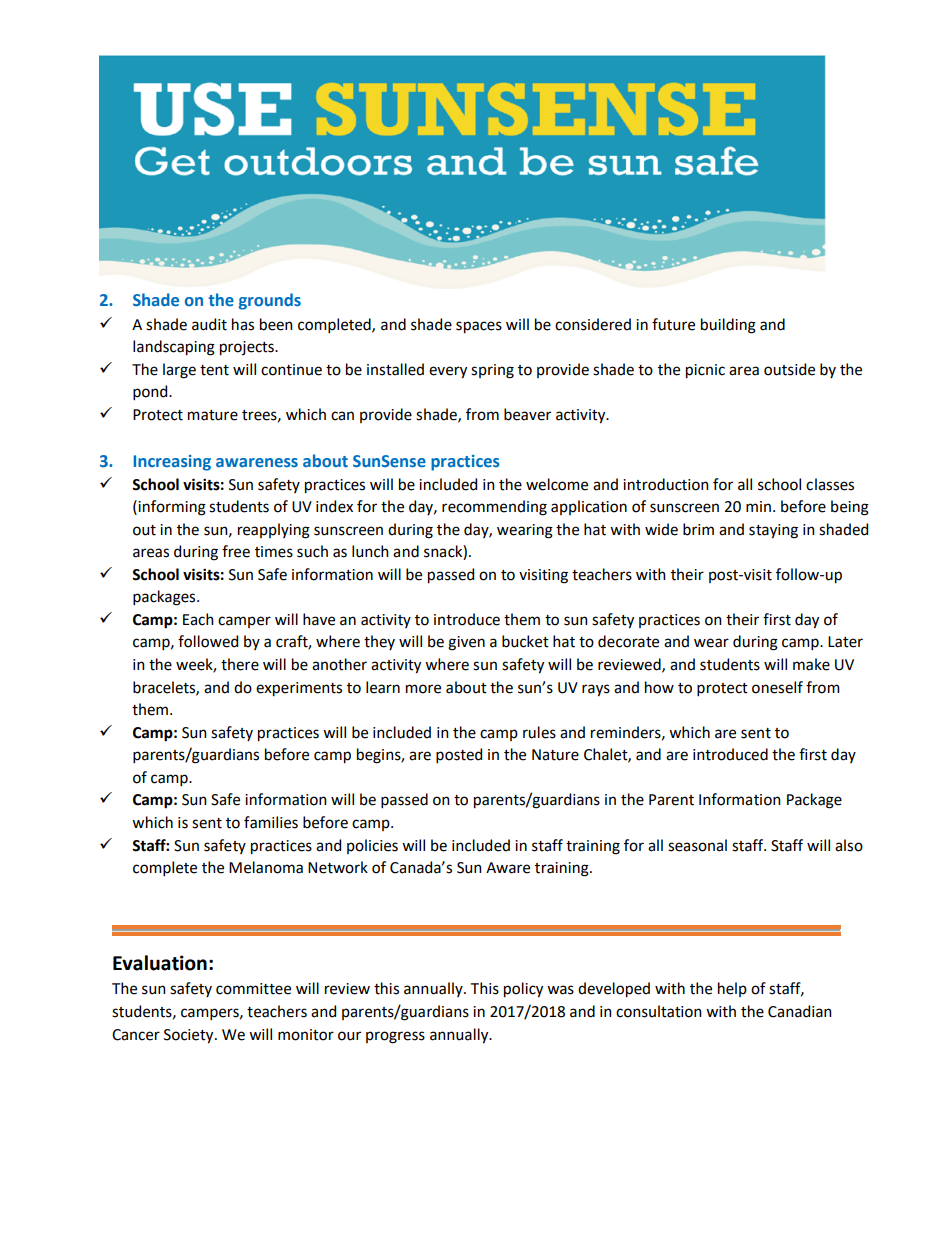  I want to click on building, so click(728, 326).
